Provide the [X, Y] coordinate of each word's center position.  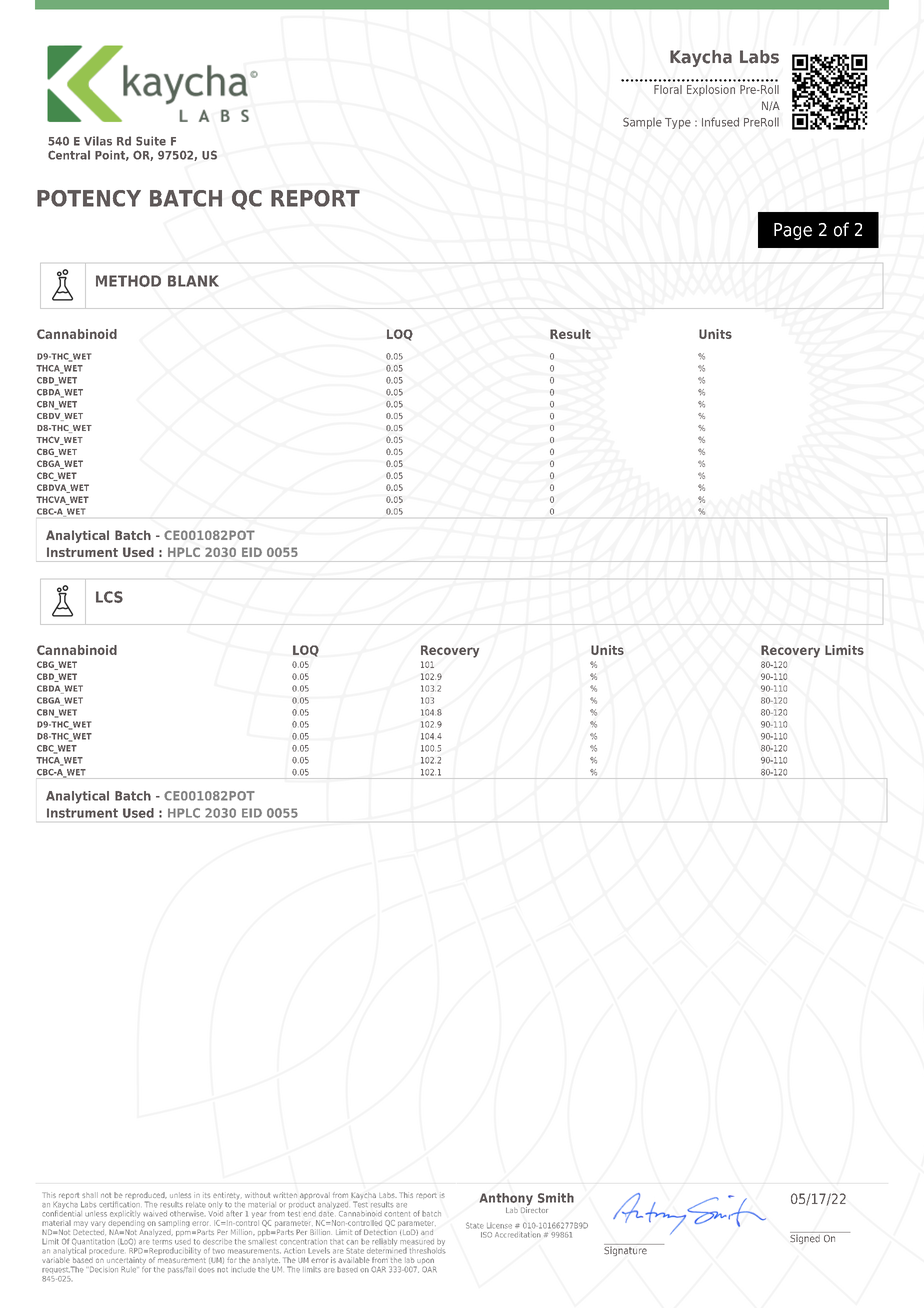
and [427, 1232]
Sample [642, 123]
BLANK [193, 281]
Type [678, 123]
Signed [806, 1238]
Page [793, 231]
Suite [151, 141]
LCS [109, 597]
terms [162, 1240]
